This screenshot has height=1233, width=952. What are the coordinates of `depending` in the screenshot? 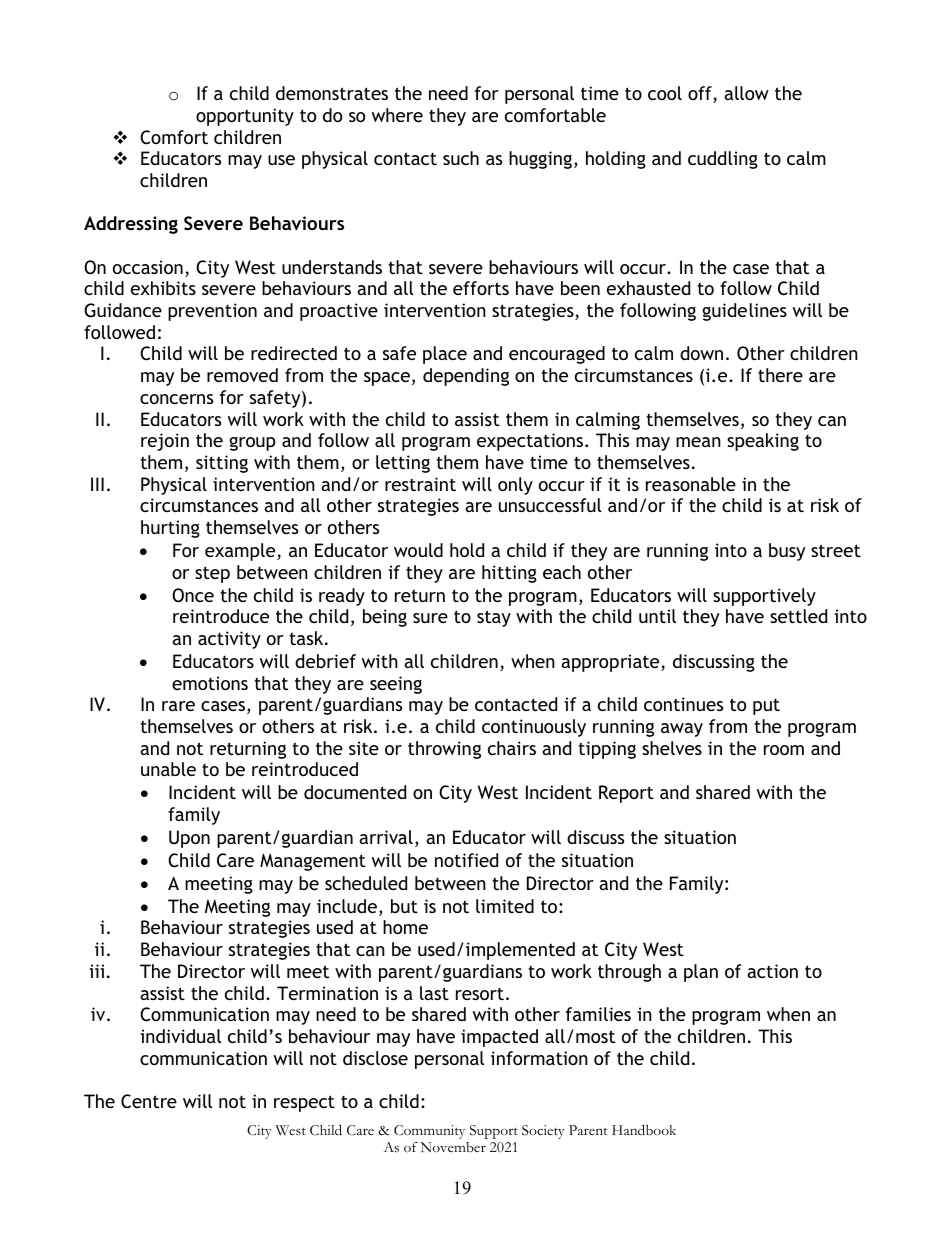 It's located at (466, 377).
